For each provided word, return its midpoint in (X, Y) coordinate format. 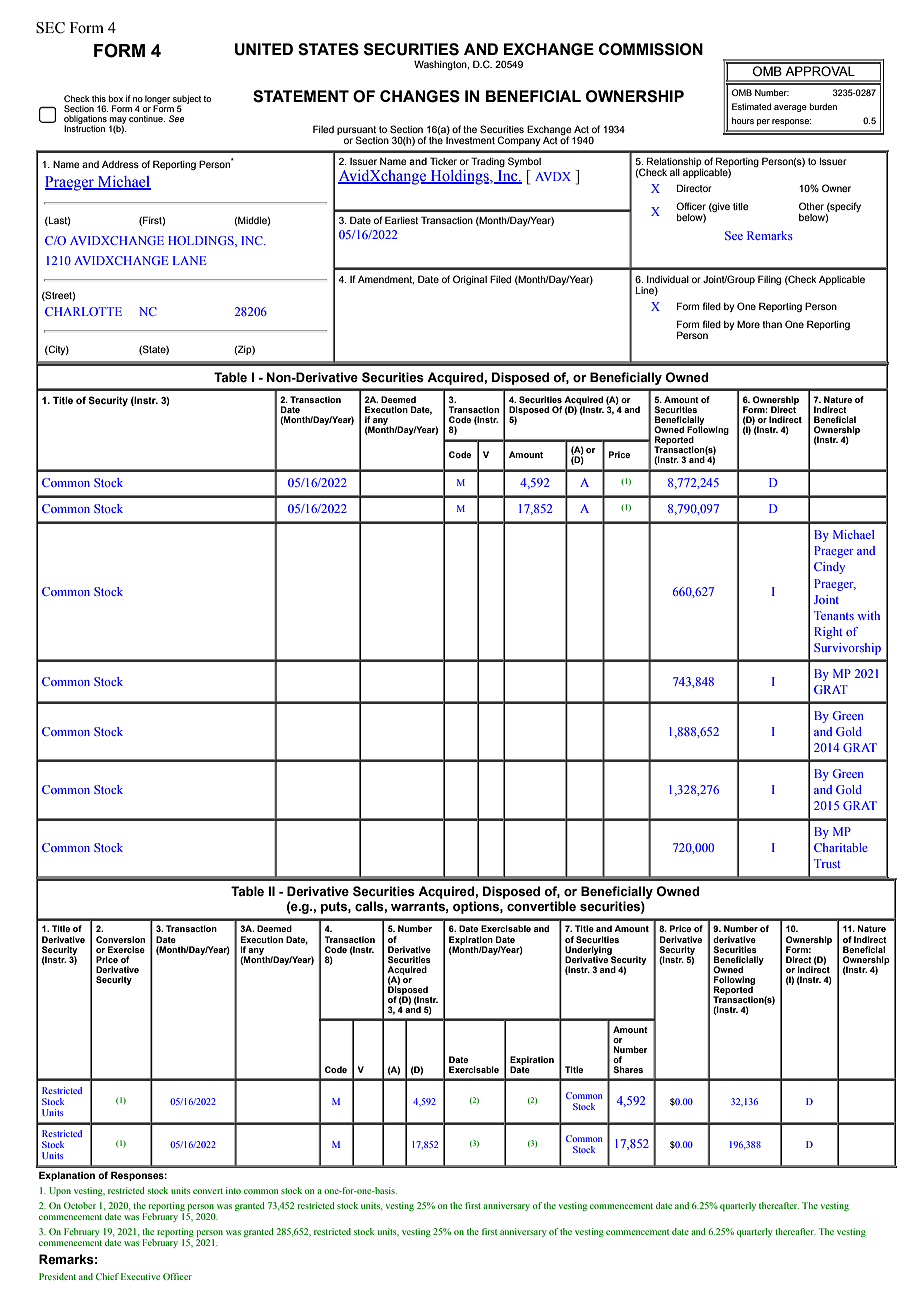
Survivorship (847, 649)
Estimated (751, 106)
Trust (827, 863)
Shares (628, 1069)
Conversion (120, 939)
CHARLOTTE (83, 311)
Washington (441, 65)
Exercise (126, 949)
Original (470, 280)
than (772, 324)
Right (828, 633)
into (233, 1190)
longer (157, 100)
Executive (140, 1276)
